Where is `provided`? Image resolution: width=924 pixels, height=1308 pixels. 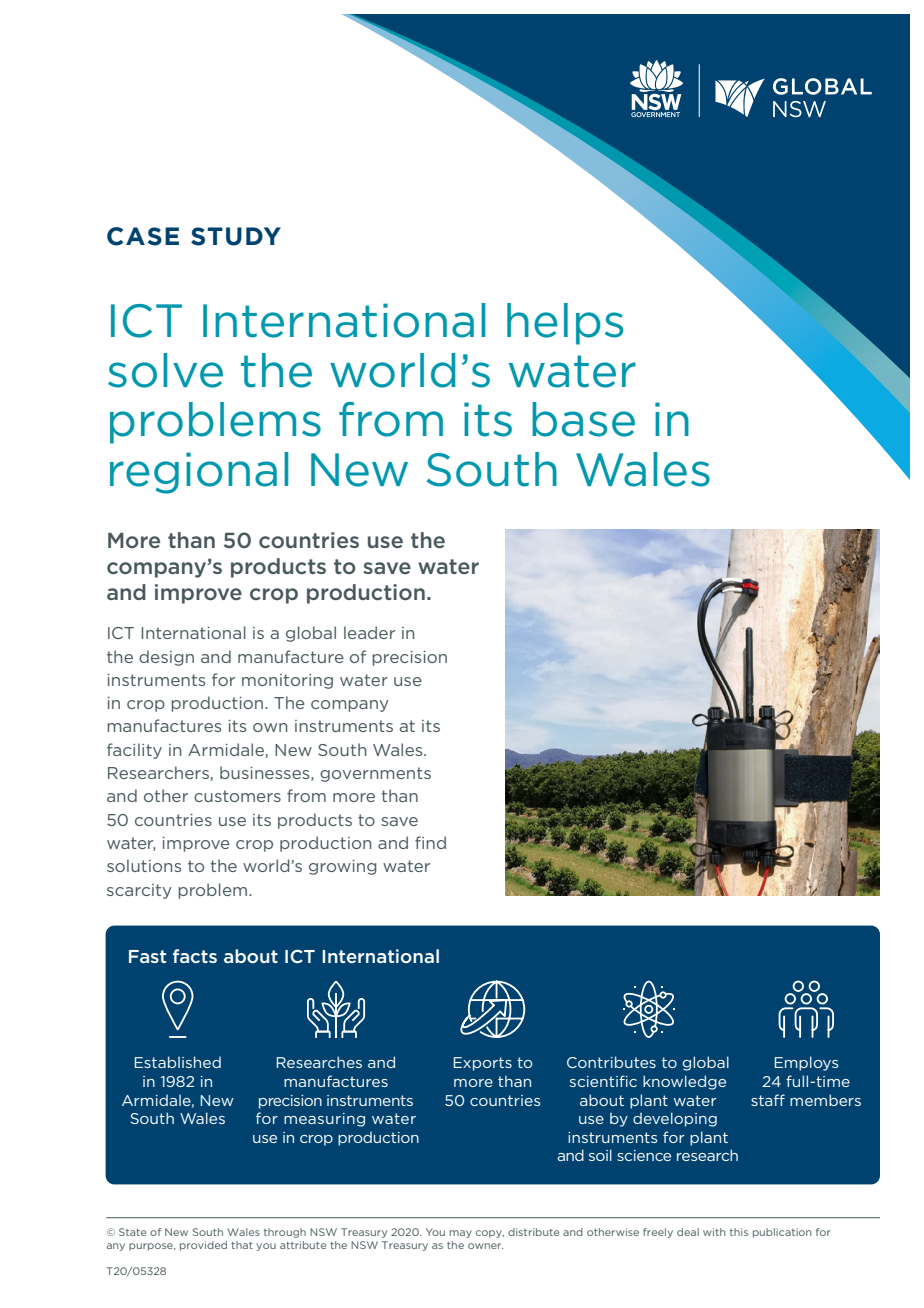
provided is located at coordinates (203, 1246).
